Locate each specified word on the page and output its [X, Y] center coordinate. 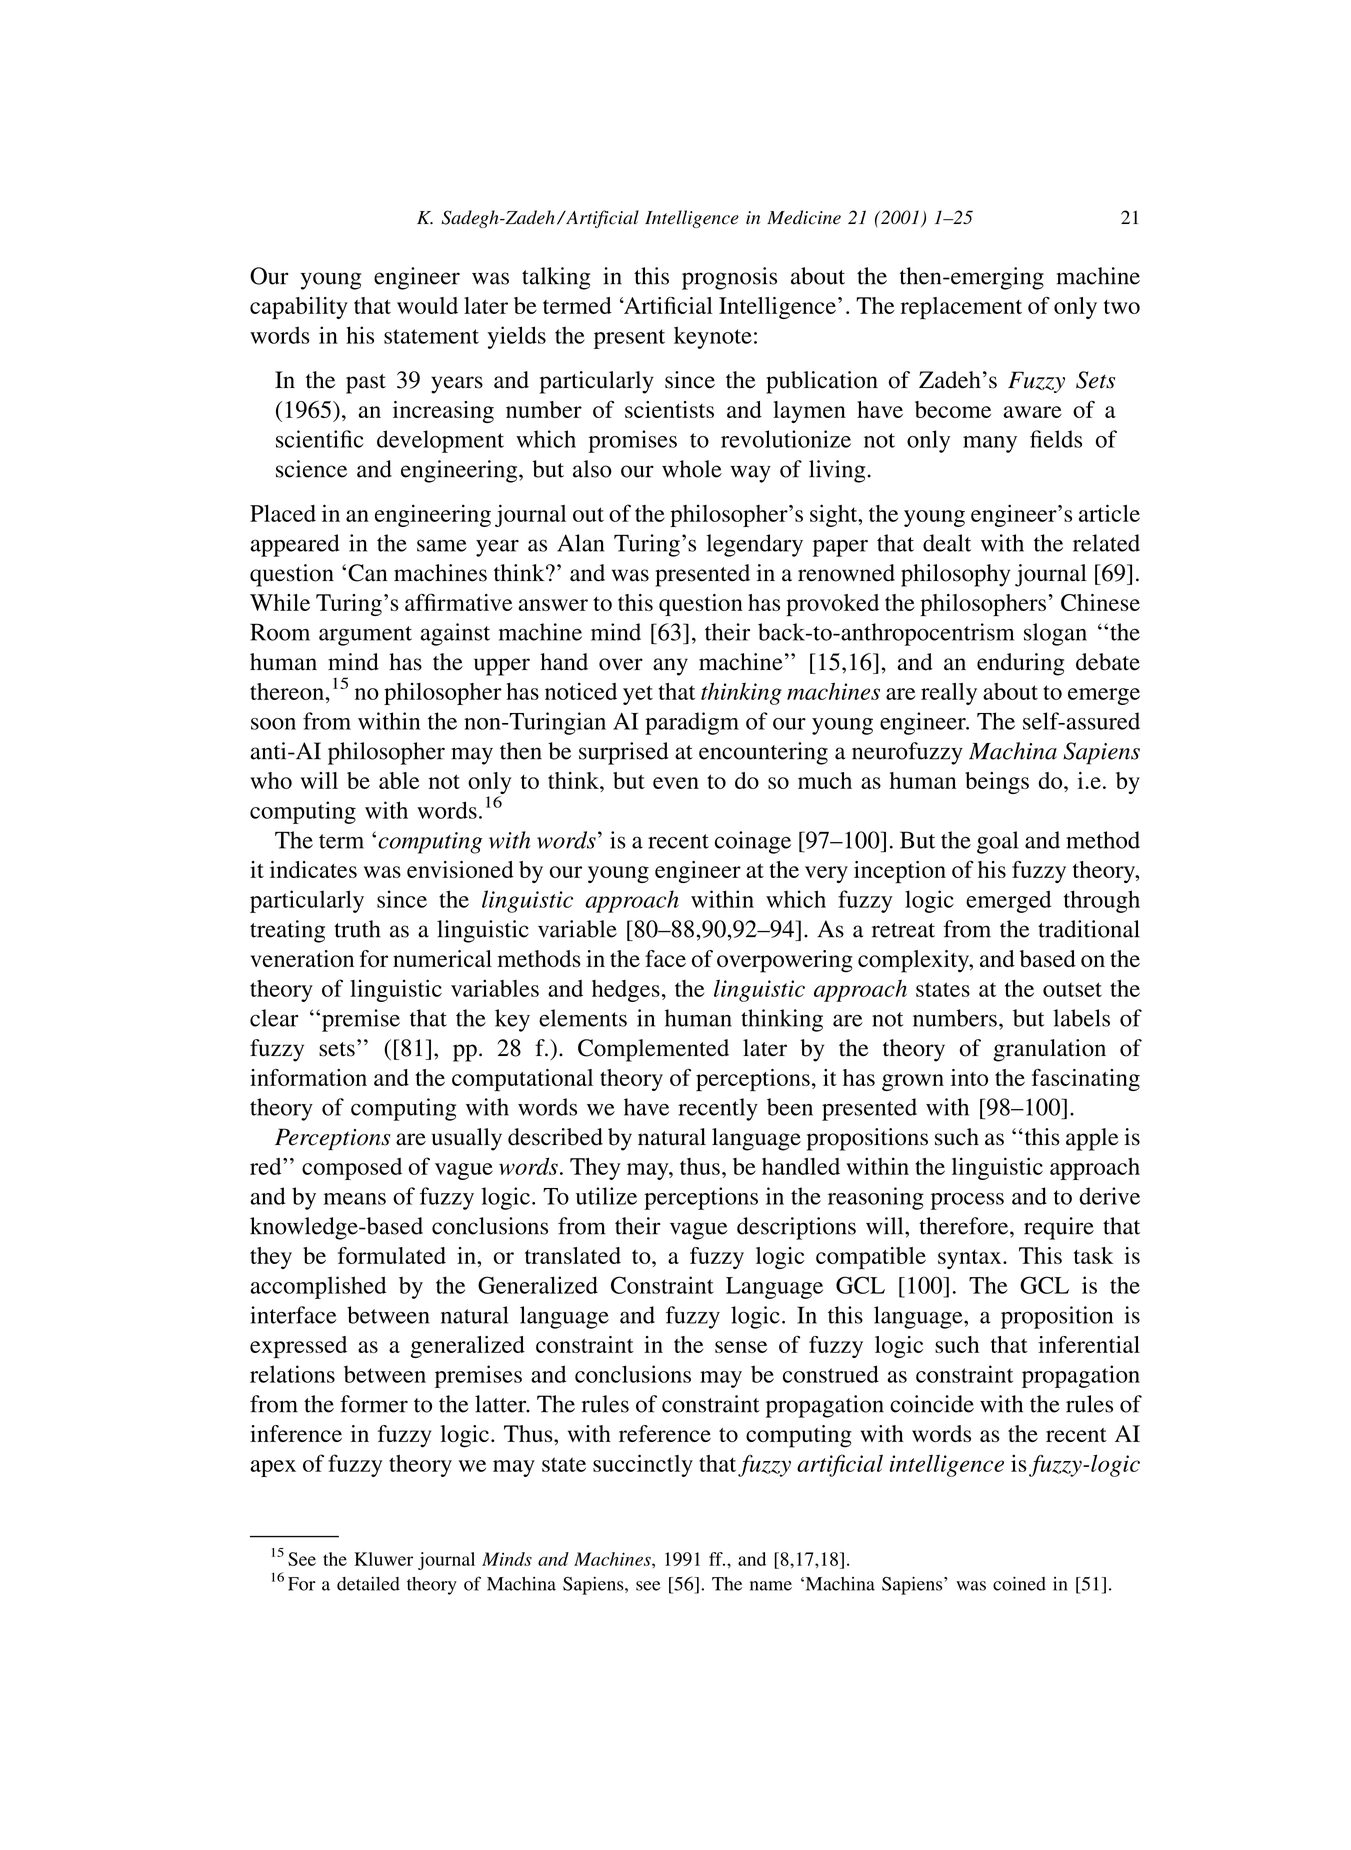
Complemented [653, 1050]
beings [997, 783]
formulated [392, 1255]
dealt [947, 543]
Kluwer [384, 1559]
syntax [971, 1259]
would [427, 305]
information [308, 1077]
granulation [1049, 1050]
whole [692, 469]
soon [273, 724]
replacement [961, 308]
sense [741, 1347]
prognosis [729, 278]
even [676, 783]
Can [367, 573]
